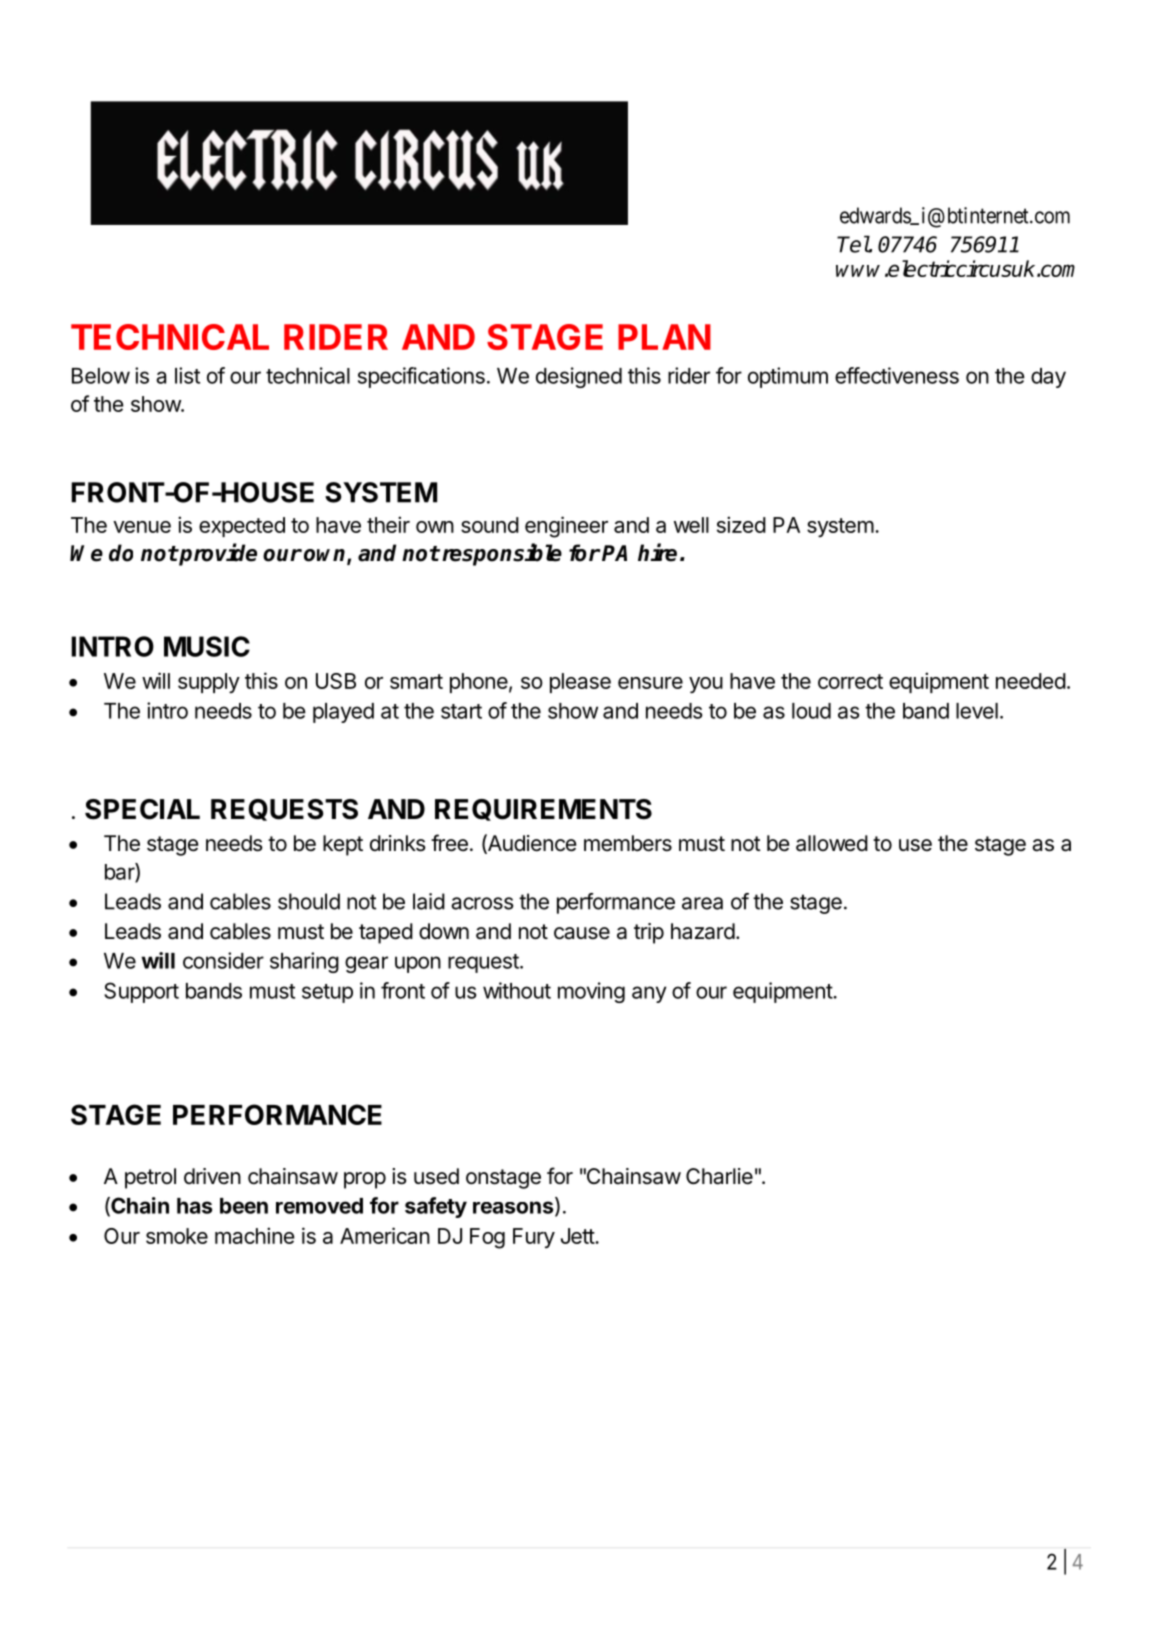  Describe the element at coordinates (582, 933) in the screenshot. I see `cause` at that location.
